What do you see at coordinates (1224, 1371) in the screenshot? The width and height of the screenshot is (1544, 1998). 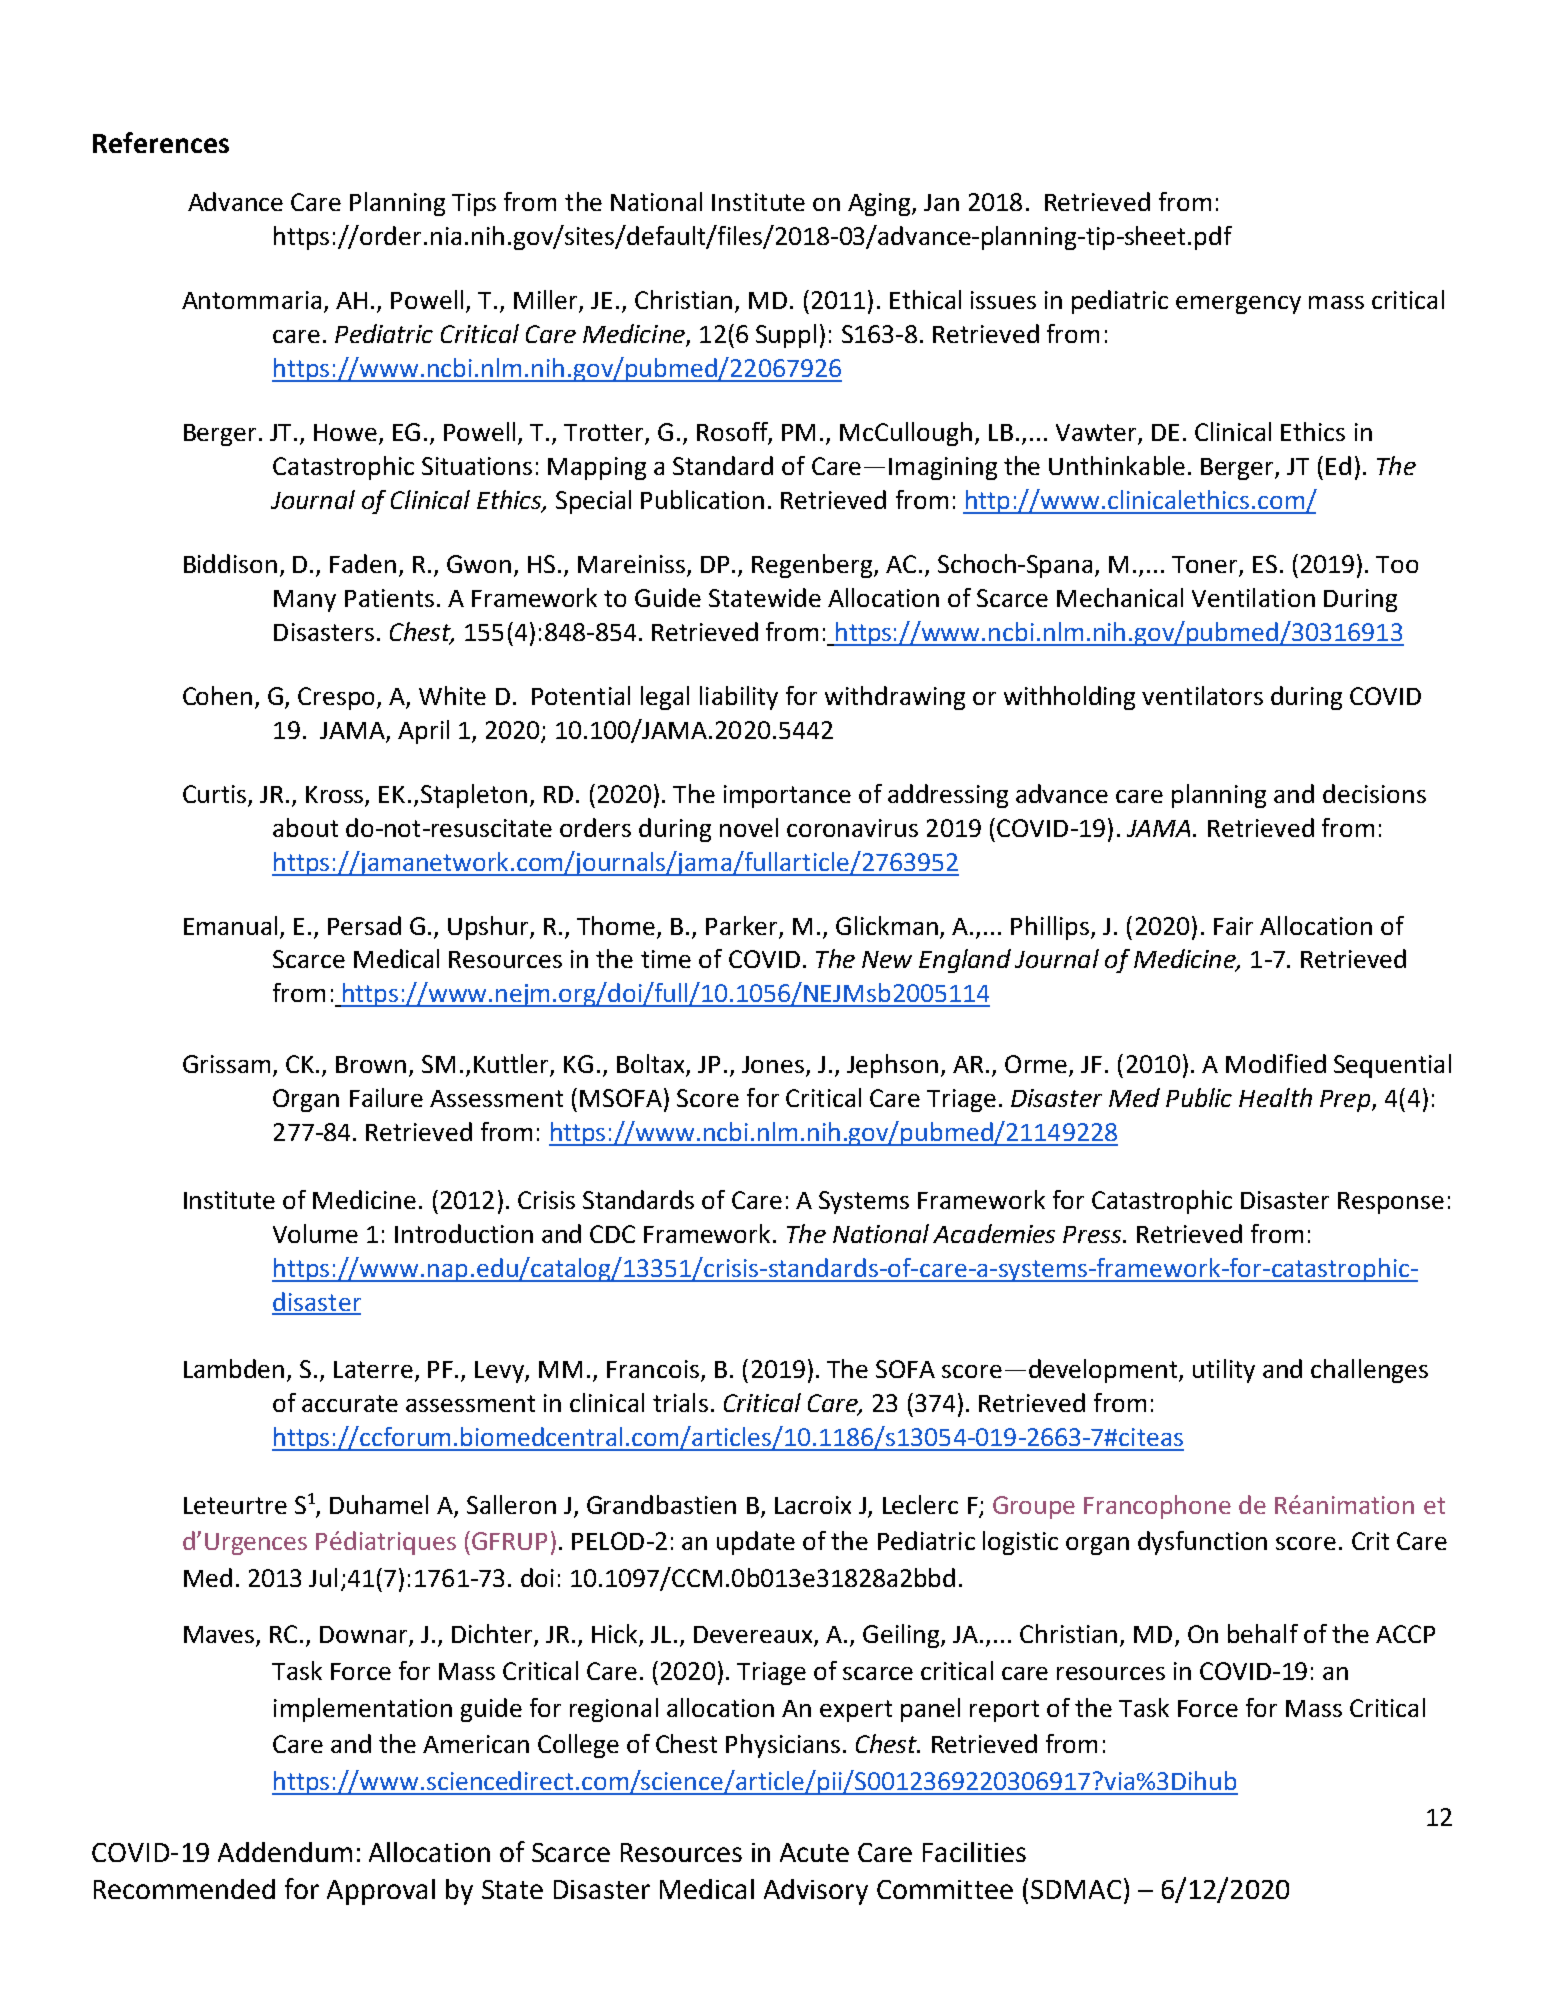 I see `utility` at bounding box center [1224, 1371].
